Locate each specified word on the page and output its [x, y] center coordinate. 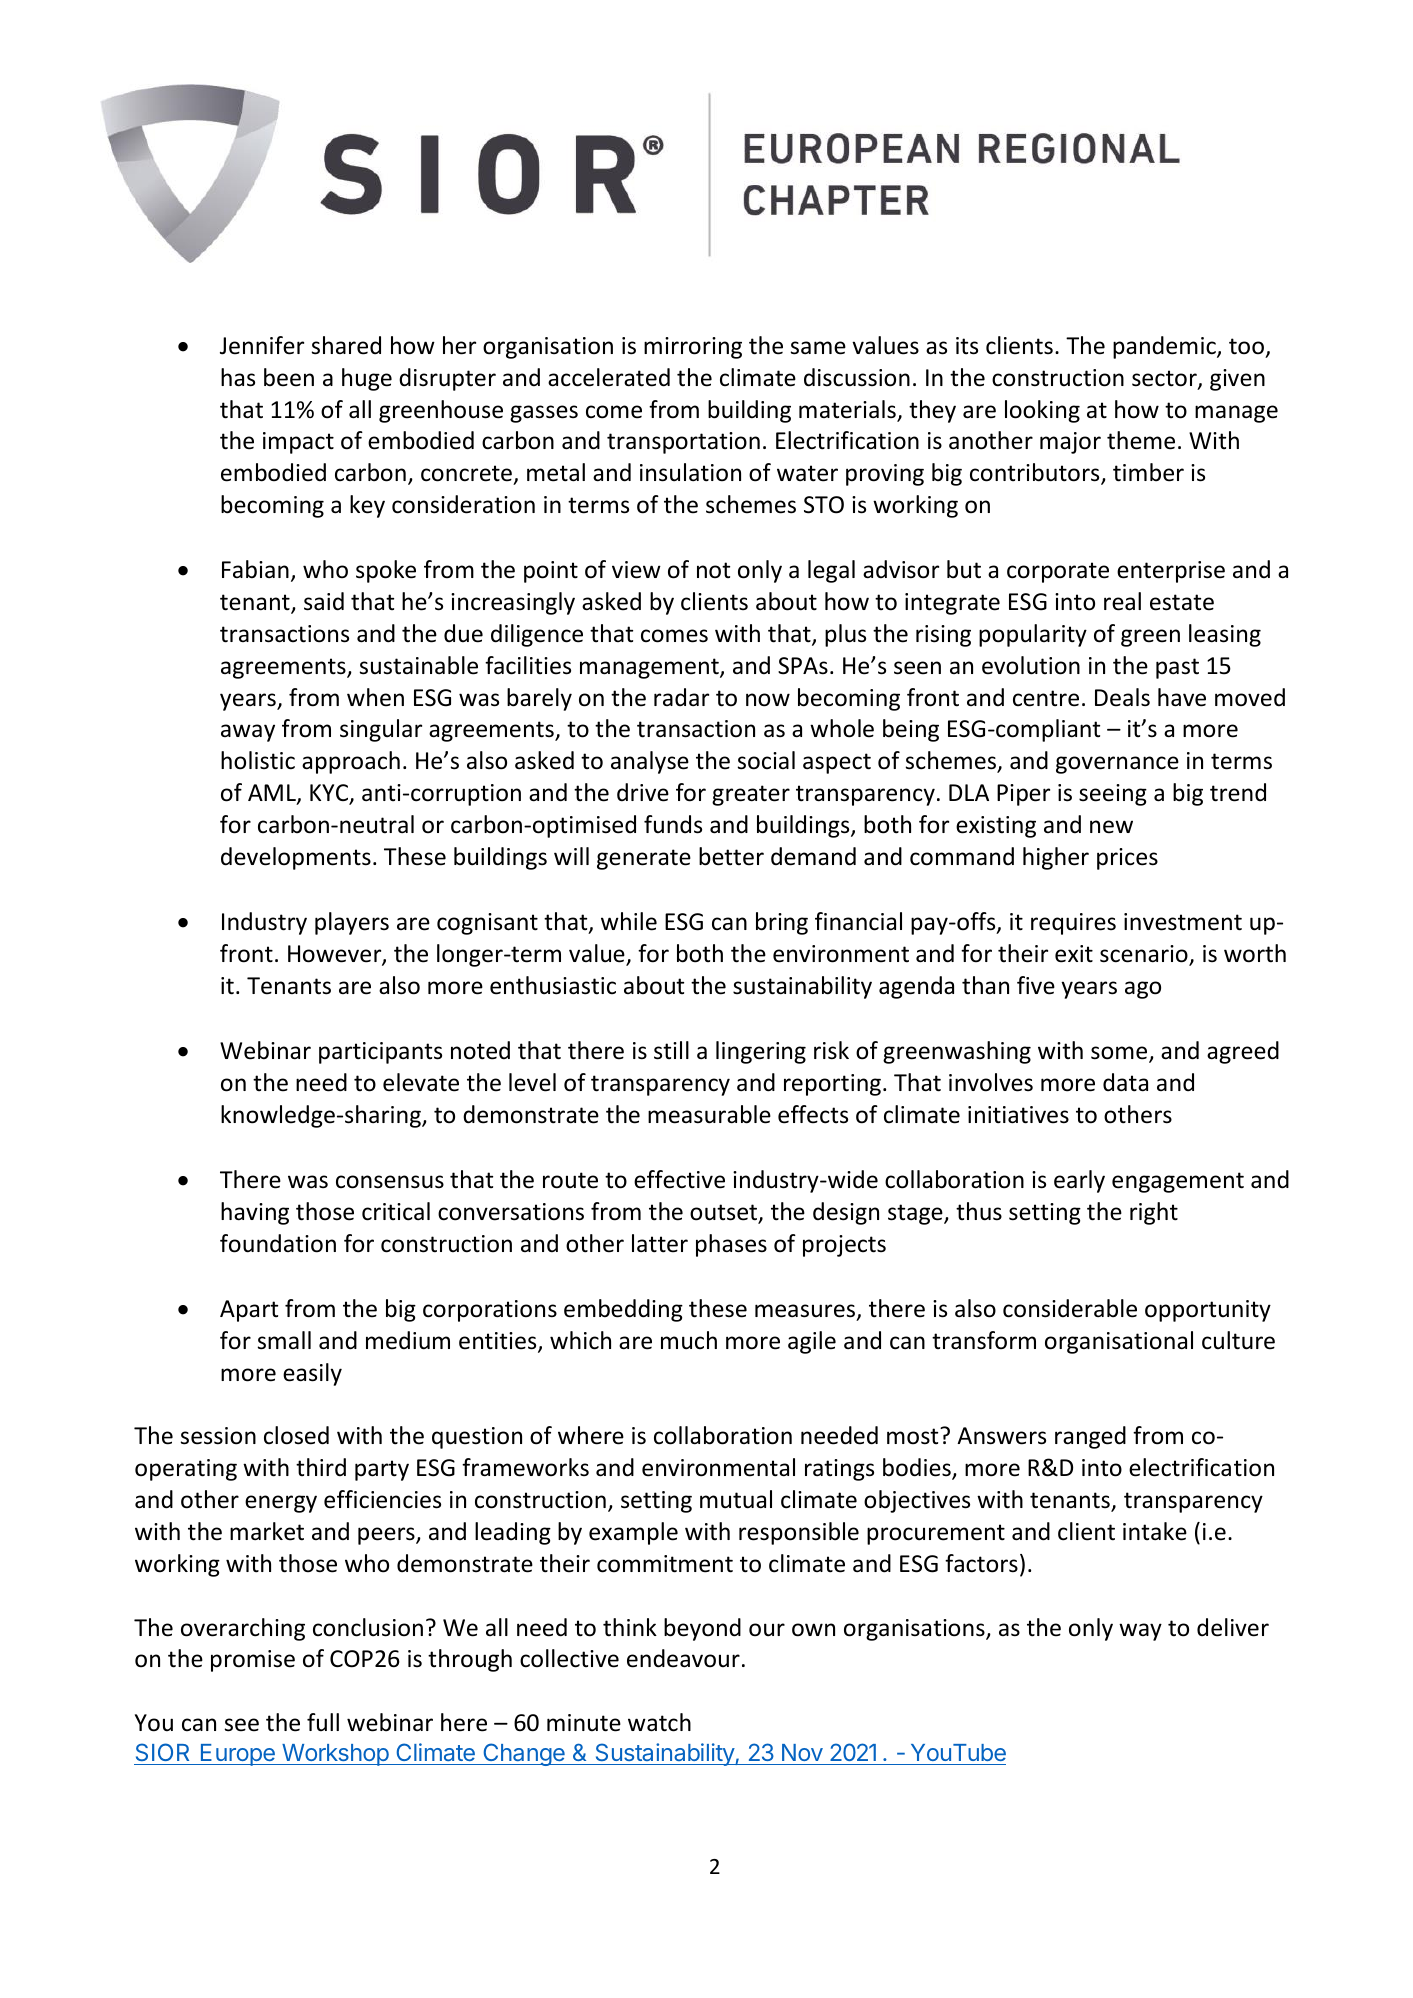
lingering [761, 1052]
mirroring [693, 348]
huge [367, 379]
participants [380, 1053]
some [1120, 1054]
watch [659, 1722]
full [323, 1722]
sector [1165, 379]
